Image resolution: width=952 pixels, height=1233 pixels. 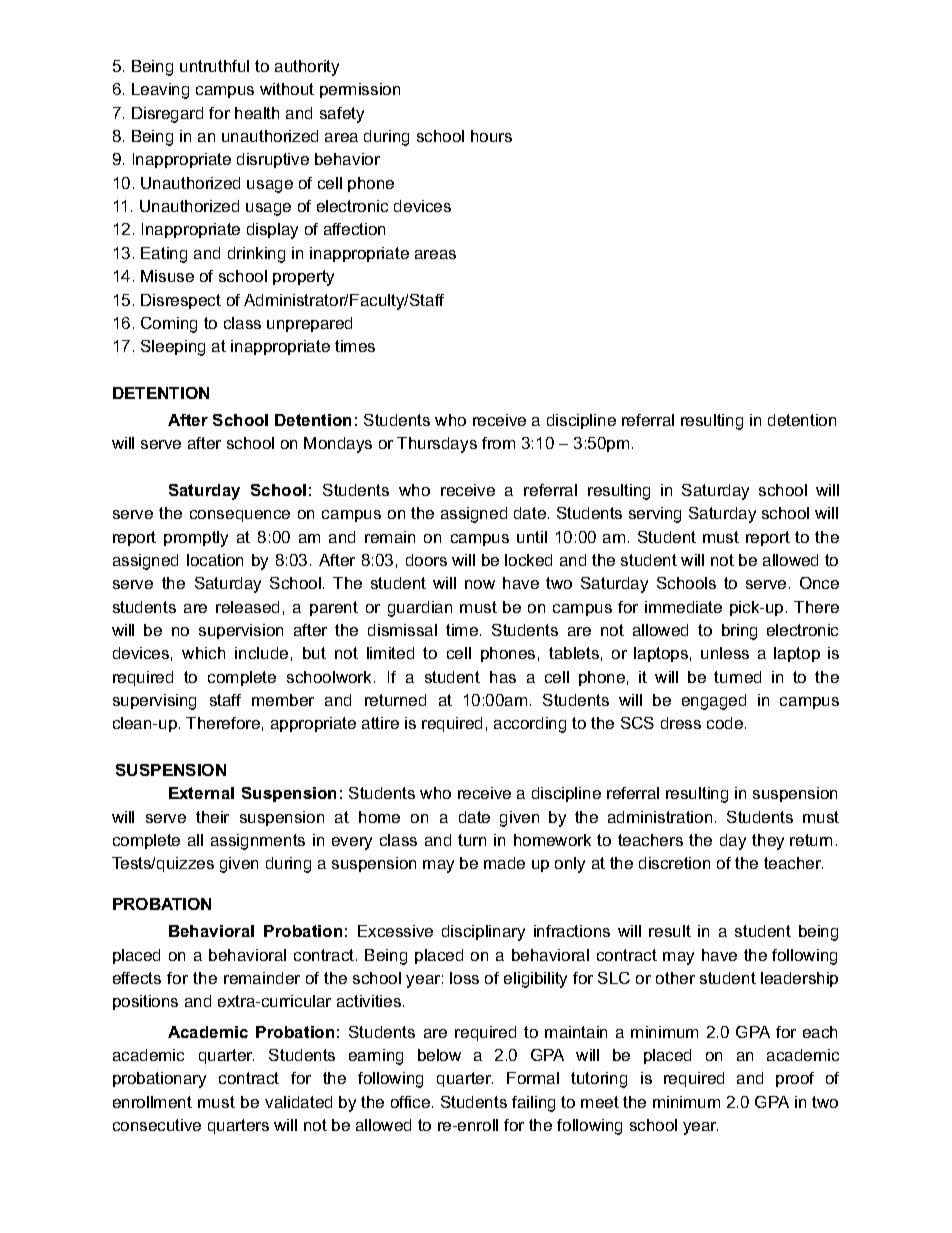 I want to click on permission, so click(x=360, y=90).
